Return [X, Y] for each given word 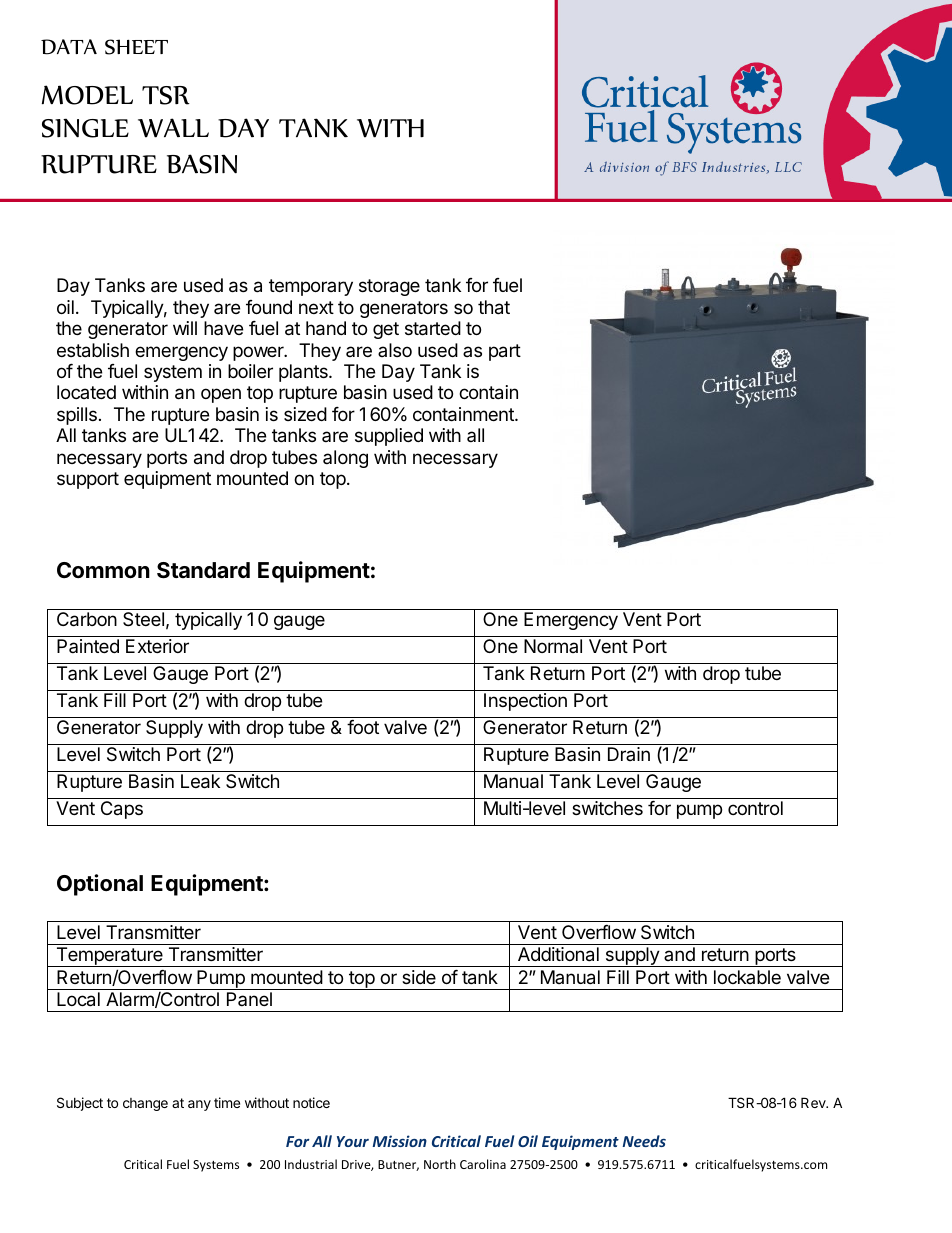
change [145, 1104]
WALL [173, 128]
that [494, 307]
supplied [389, 437]
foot [363, 727]
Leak [200, 781]
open [221, 395]
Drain [629, 754]
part [505, 352]
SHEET [136, 47]
